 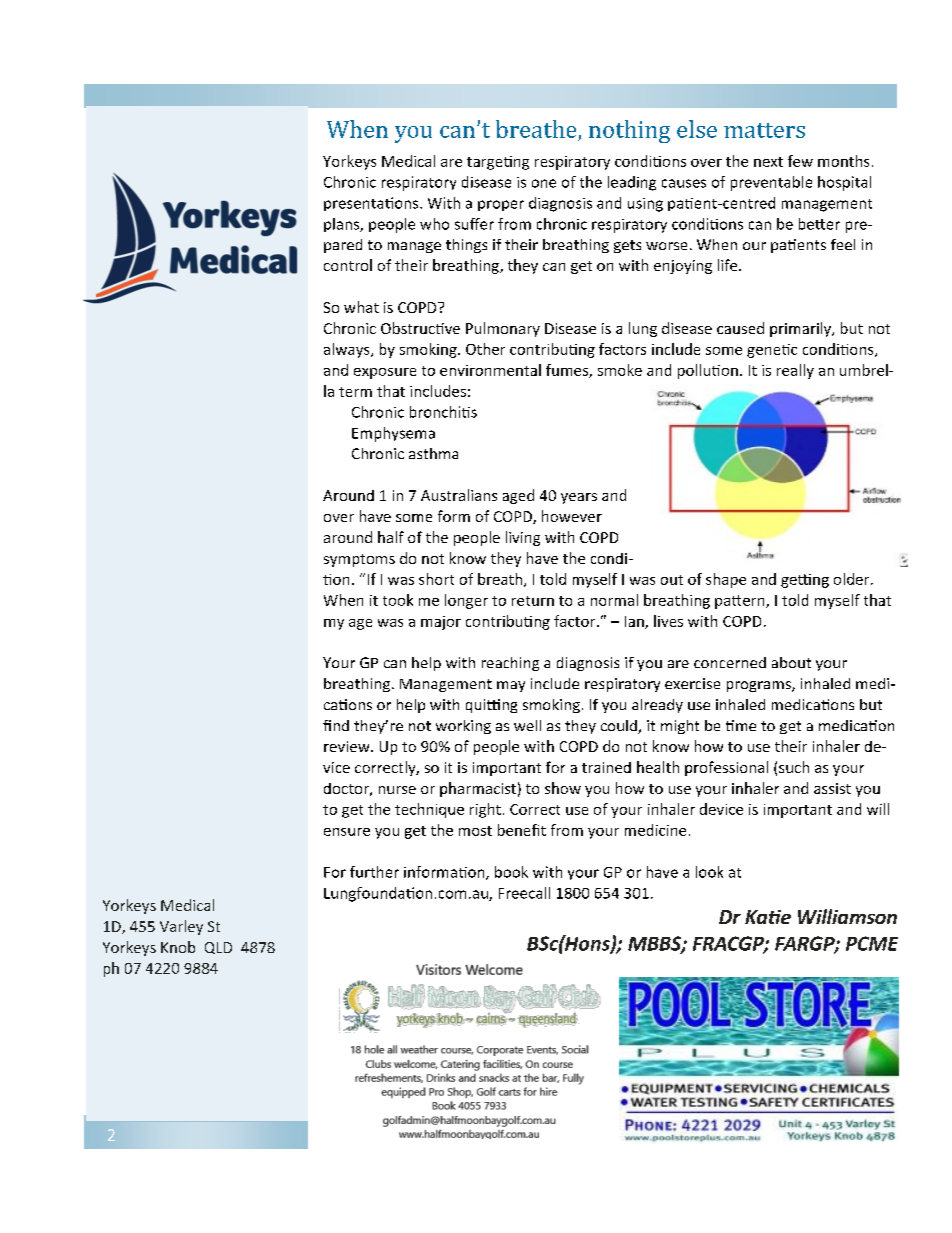 What do you see at coordinates (533, 601) in the page?
I see `return` at bounding box center [533, 601].
